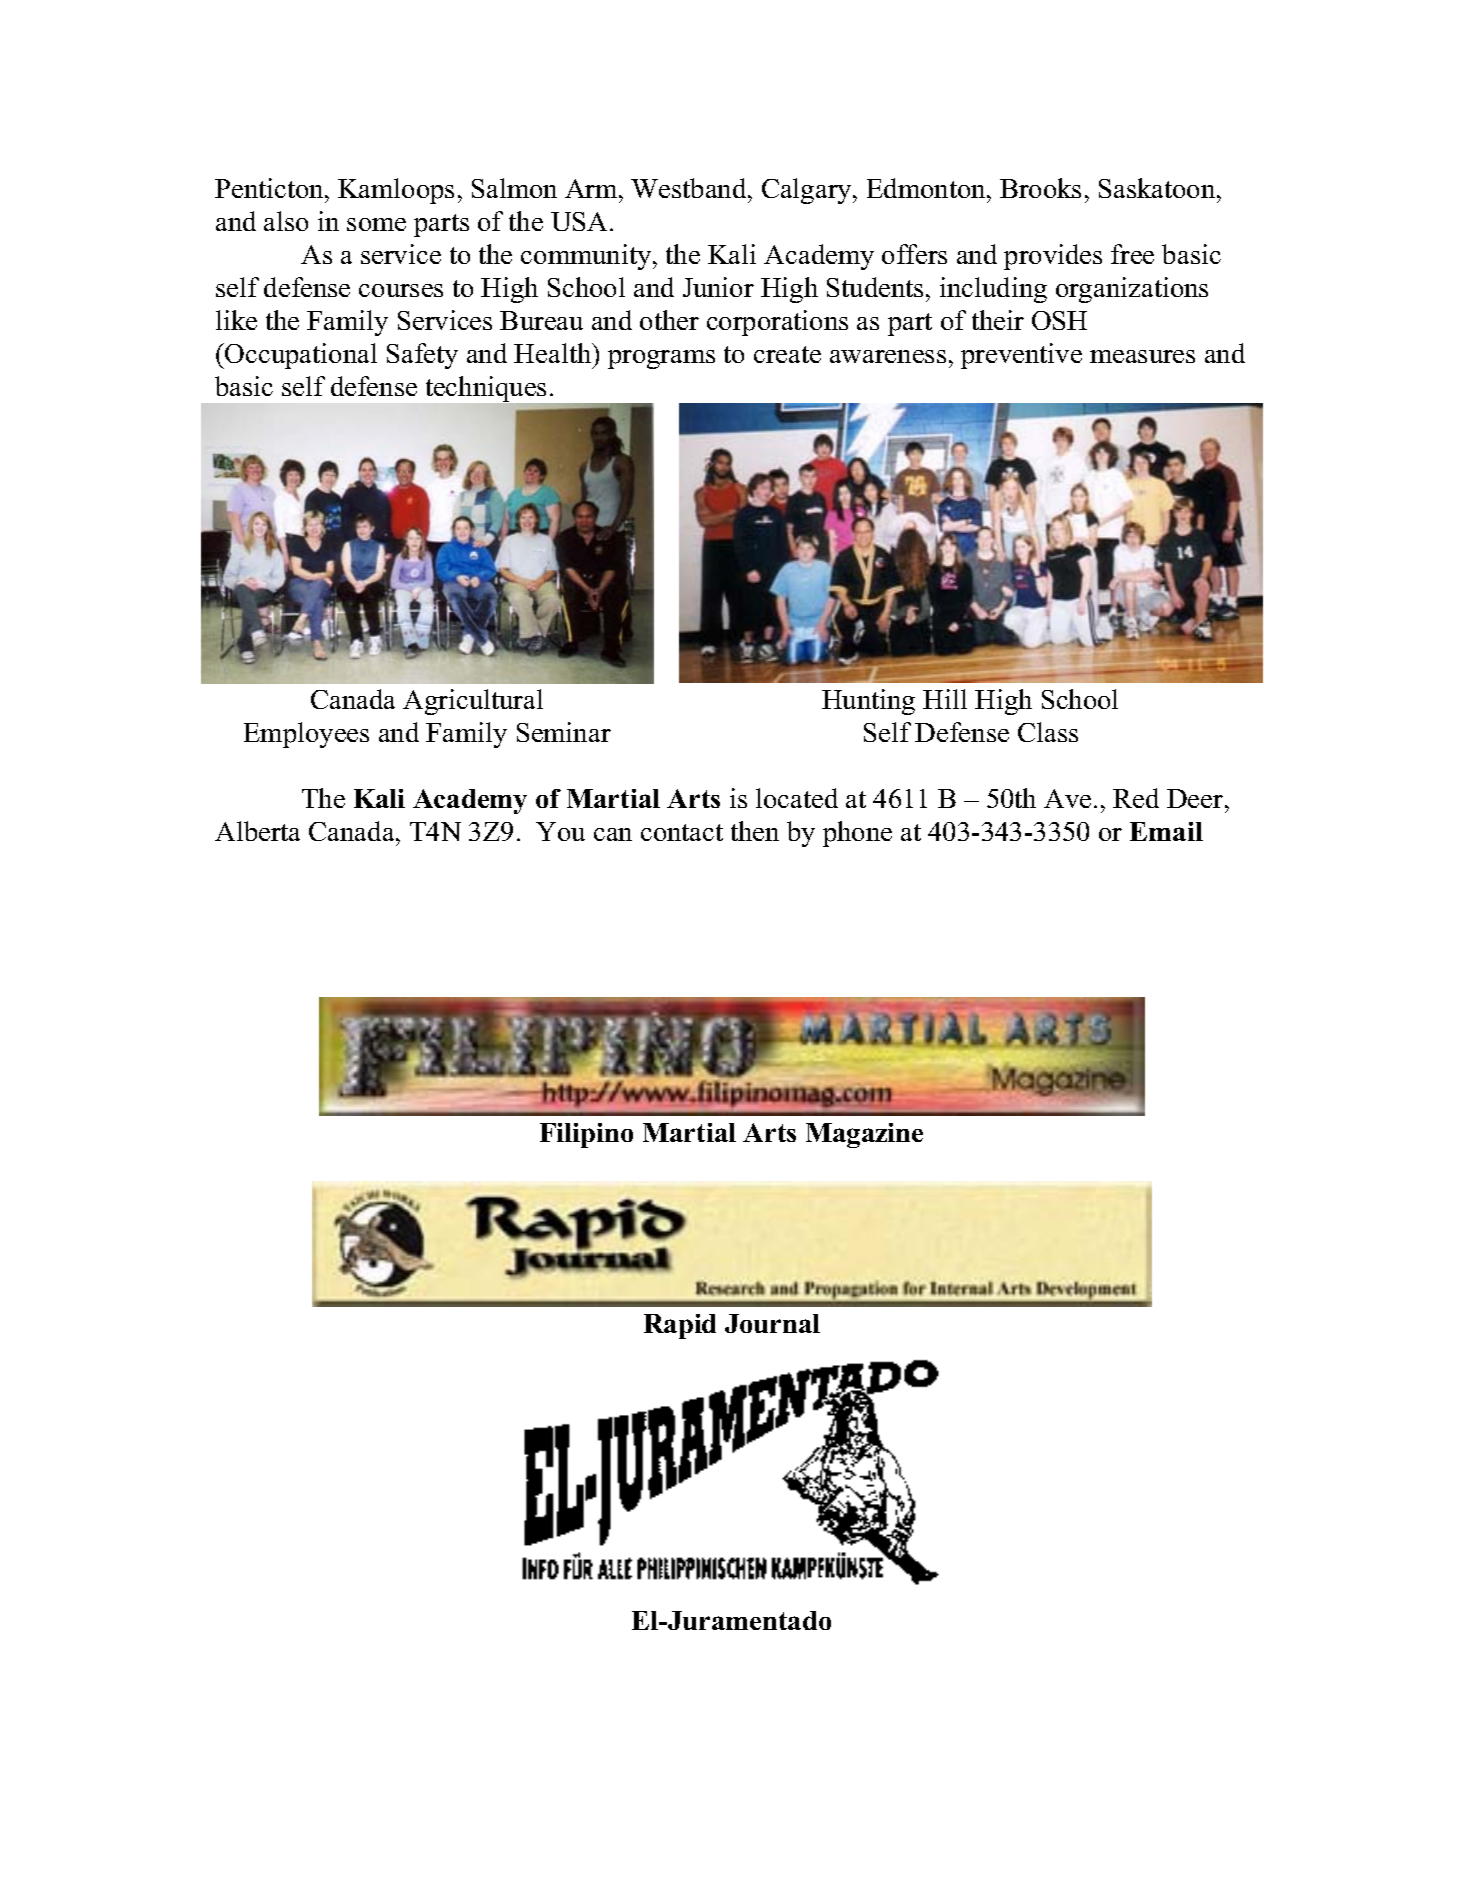  Describe the element at coordinates (868, 702) in the screenshot. I see `Hunting` at that location.
